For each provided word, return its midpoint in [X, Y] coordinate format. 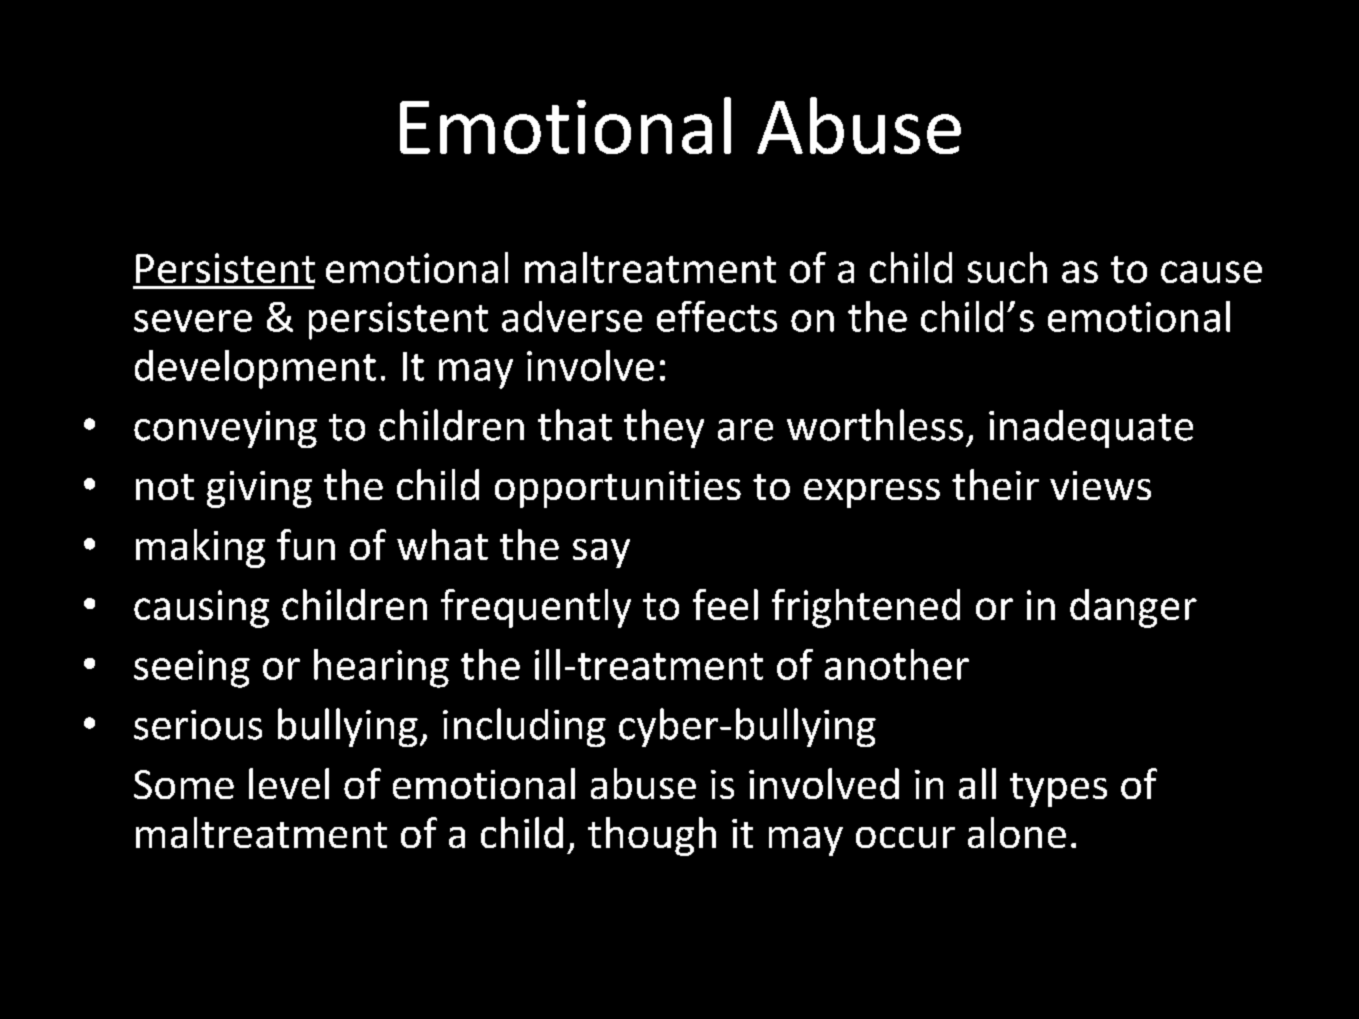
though [652, 836]
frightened [866, 608]
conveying [225, 429]
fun [306, 544]
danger [1133, 608]
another [897, 664]
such [1007, 267]
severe [193, 321]
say [601, 553]
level [289, 783]
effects [717, 316]
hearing [381, 668]
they [664, 428]
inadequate [1091, 429]
